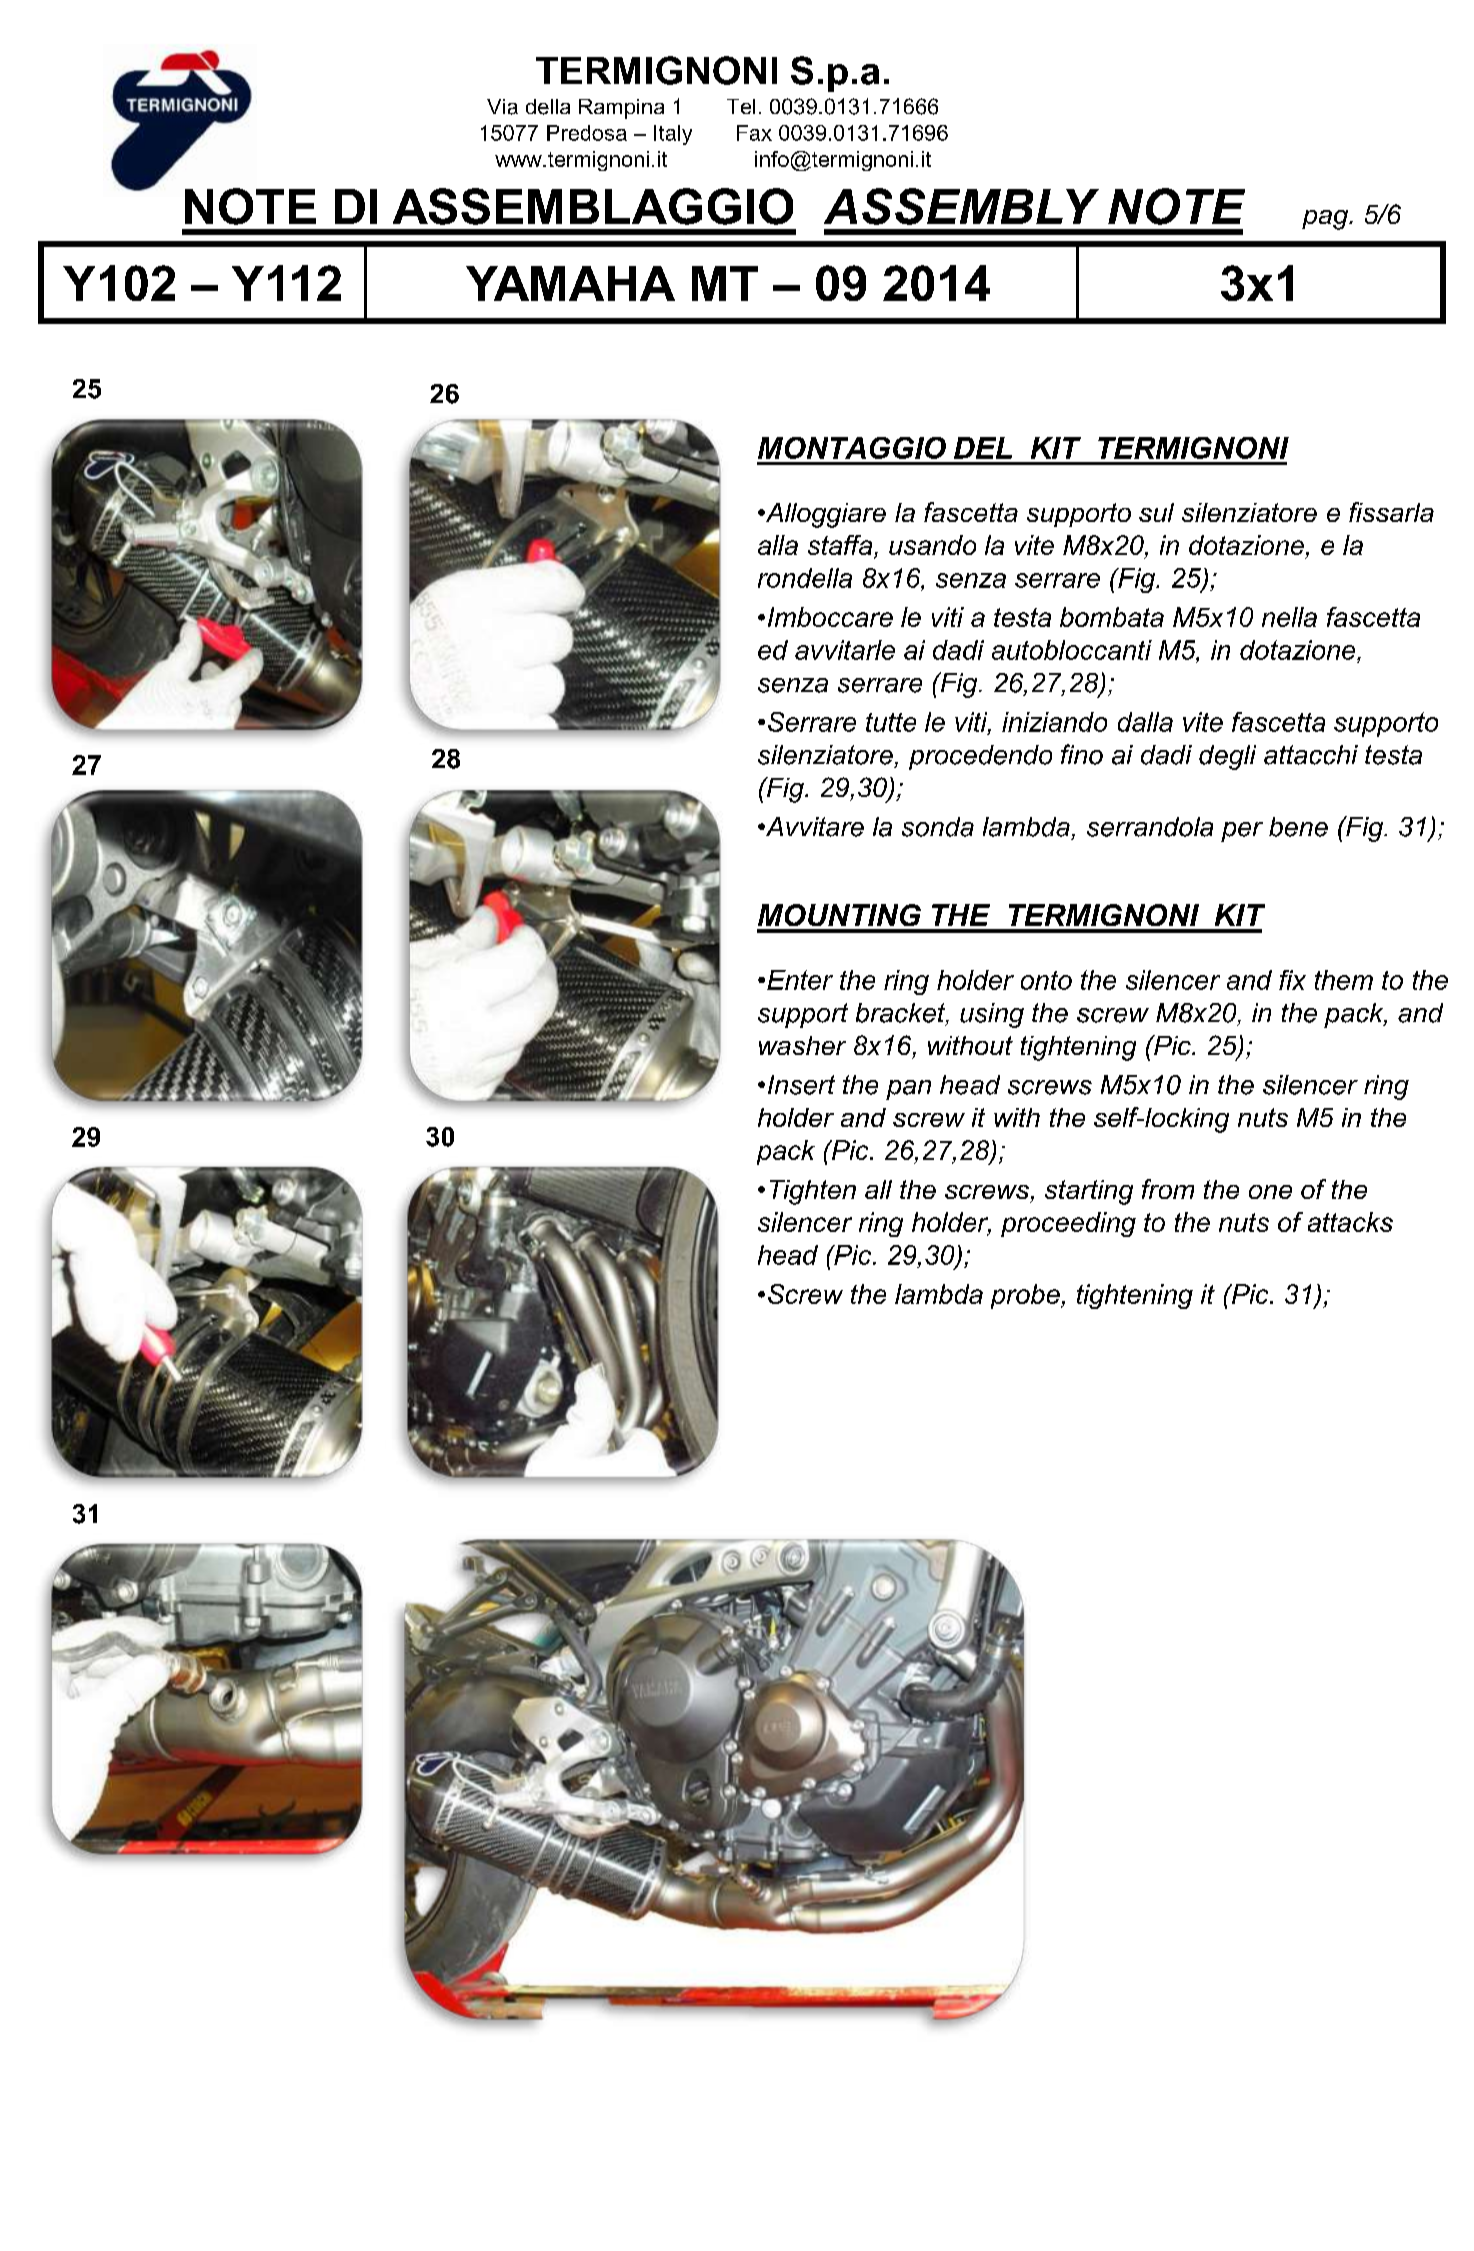 Image resolution: width=1474 pixels, height=2251 pixels. Describe the element at coordinates (801, 1085) in the page. I see `Insert` at that location.
